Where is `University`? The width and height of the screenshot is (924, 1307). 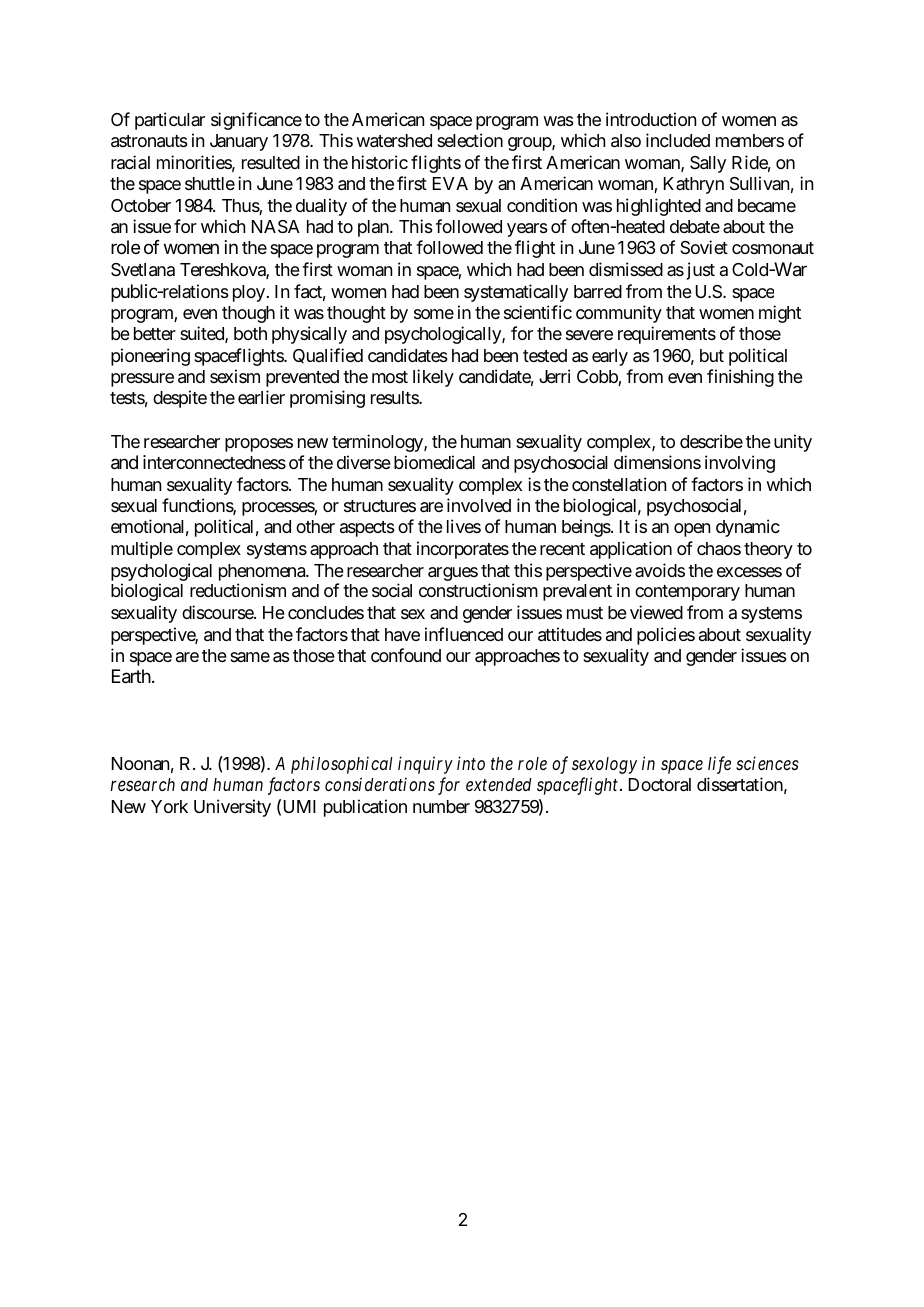 University is located at coordinates (232, 808).
